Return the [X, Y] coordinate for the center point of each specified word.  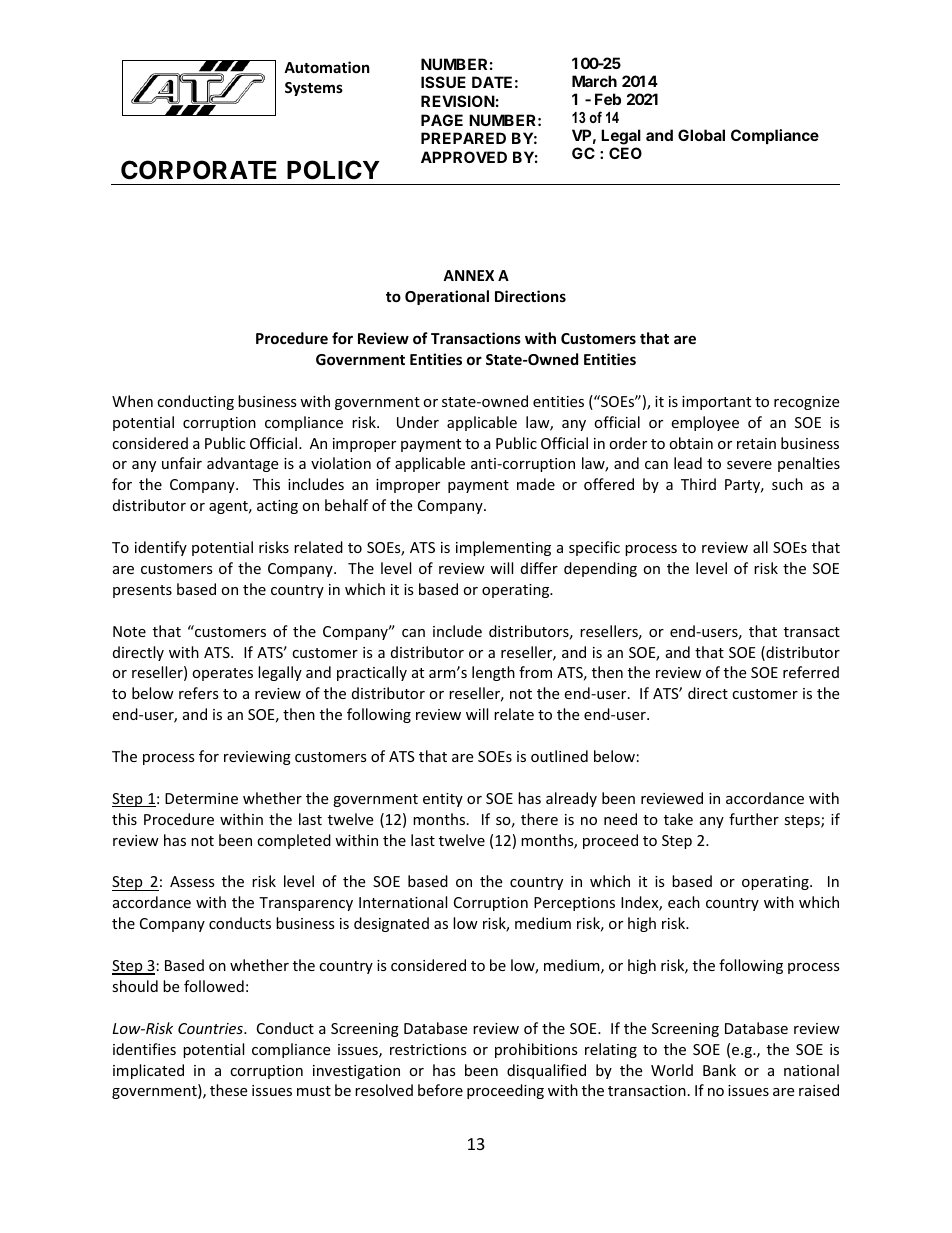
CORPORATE [199, 170]
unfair [182, 463]
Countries [211, 1028]
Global [701, 135]
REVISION [458, 101]
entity [443, 800]
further [754, 819]
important [716, 403]
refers [199, 693]
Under [418, 422]
